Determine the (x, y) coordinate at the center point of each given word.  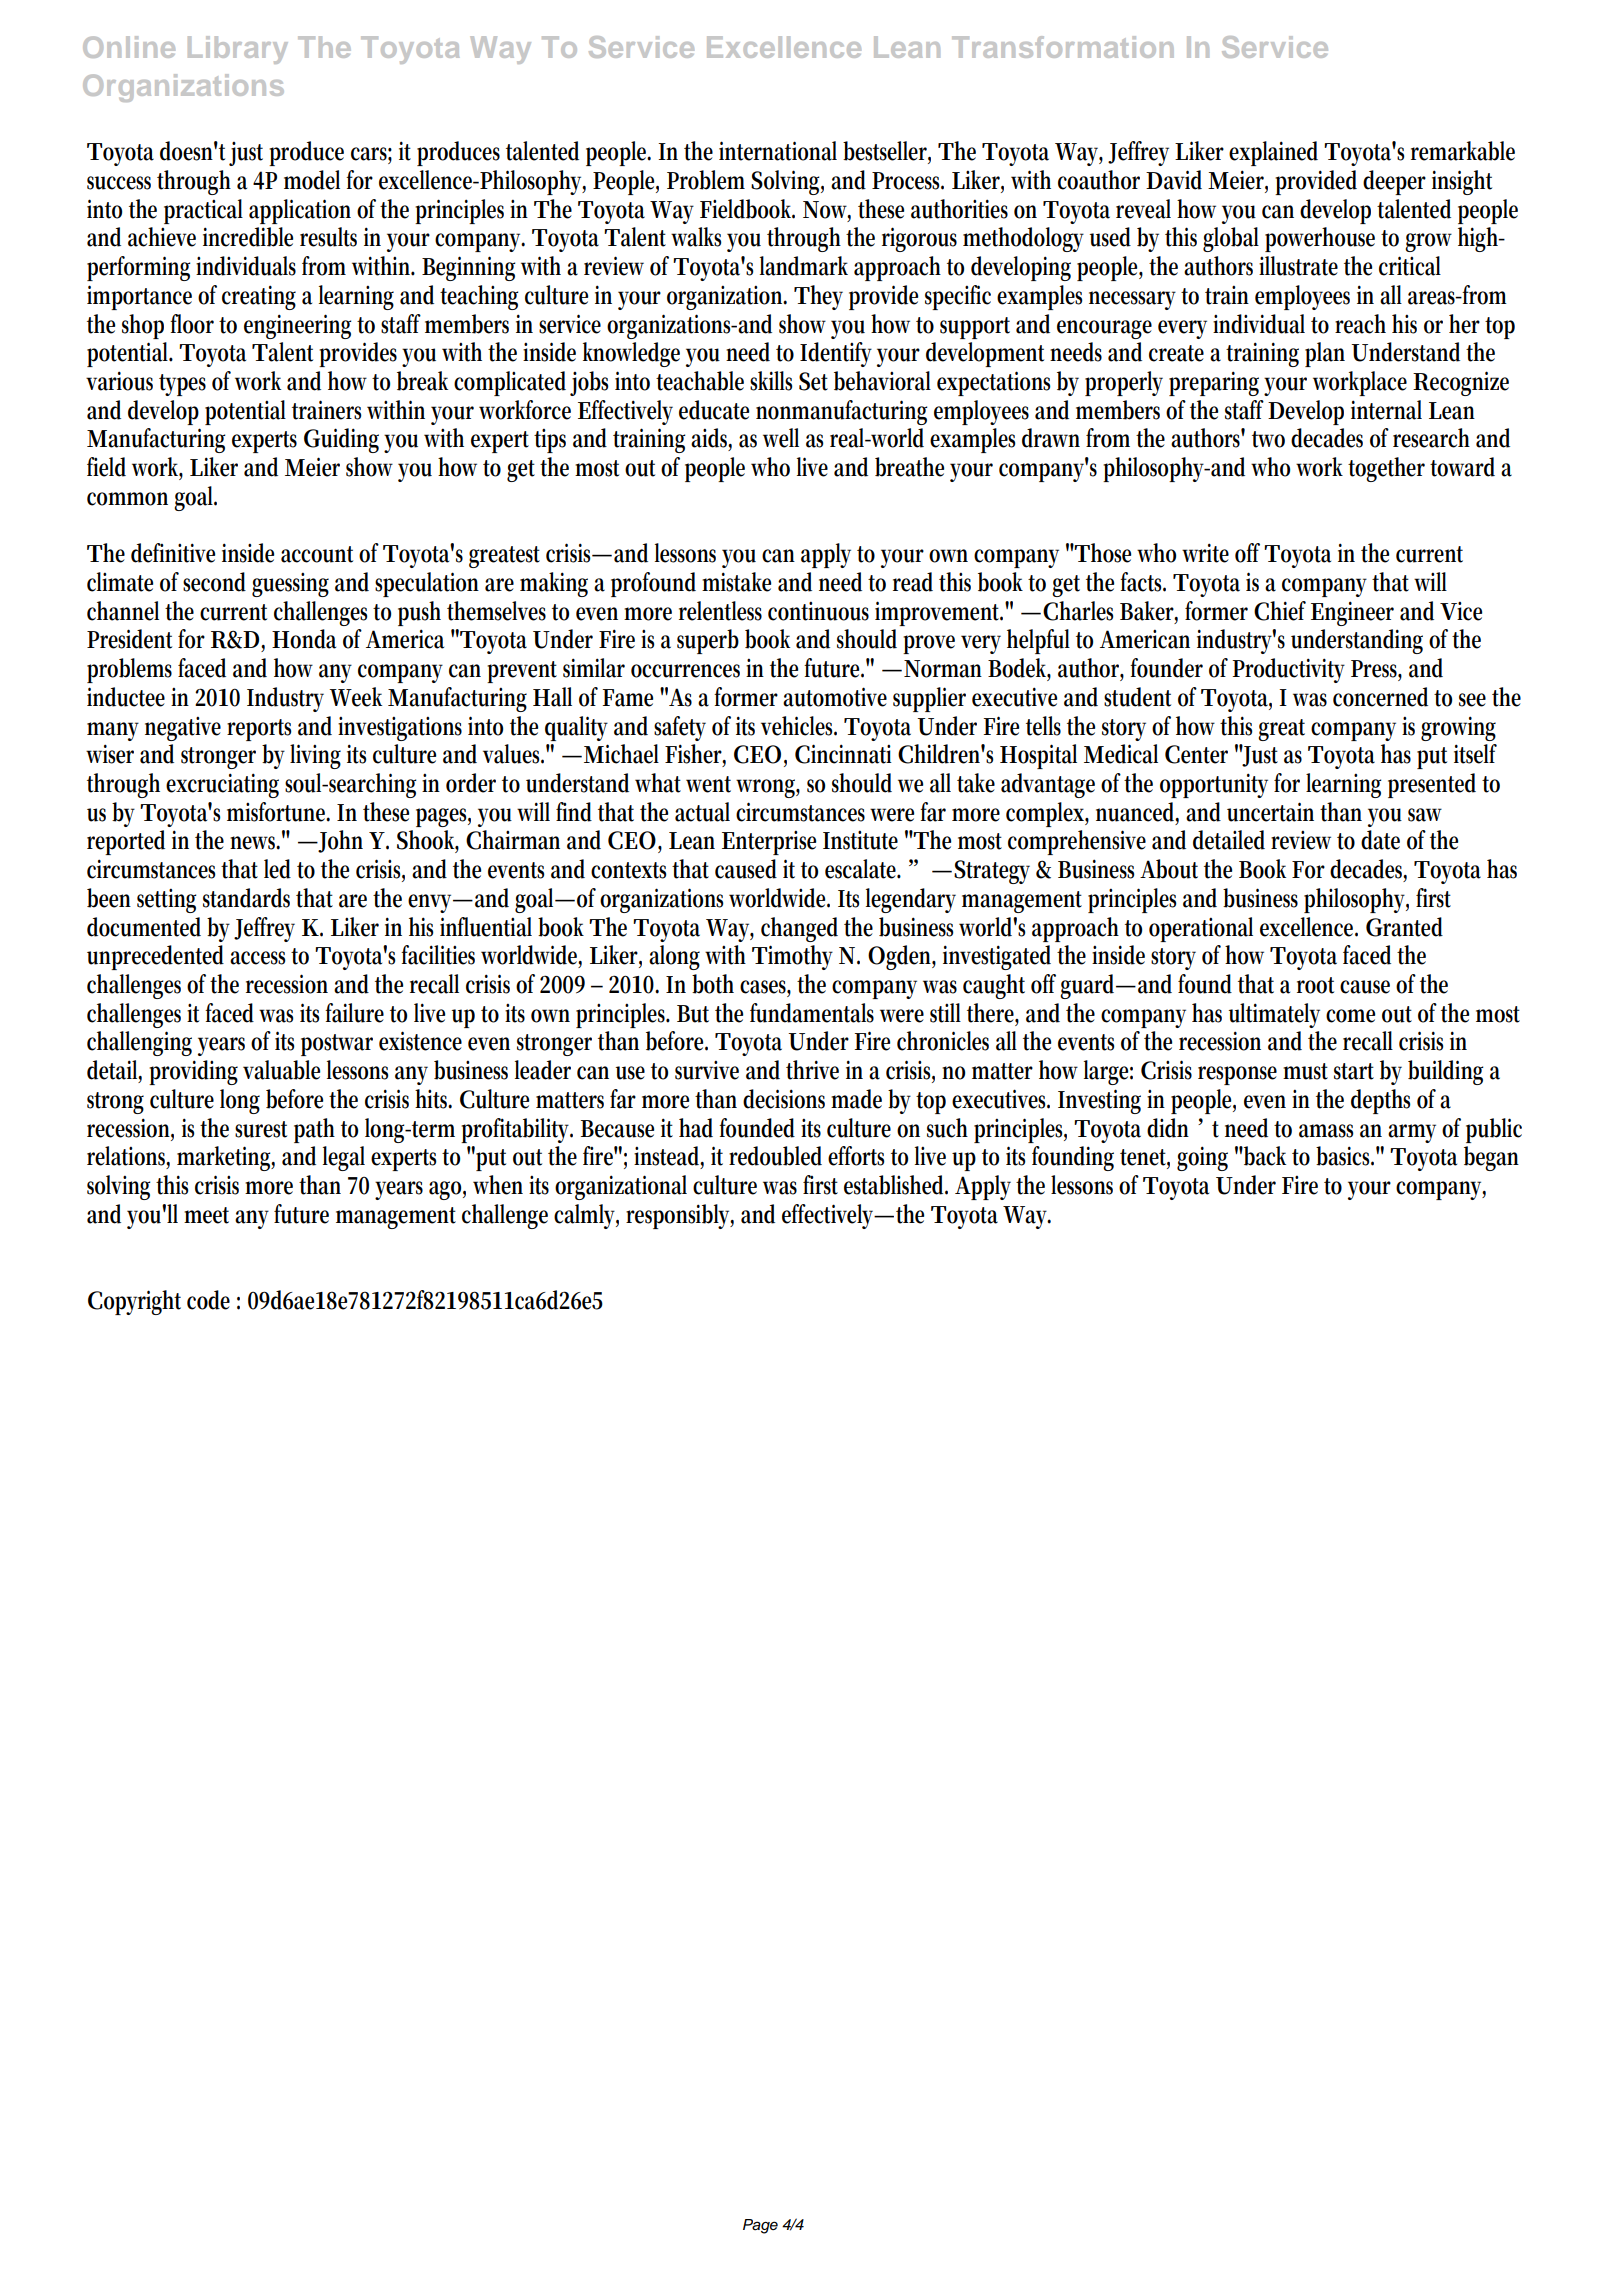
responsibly (680, 1216)
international (778, 151)
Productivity (1288, 670)
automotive (835, 697)
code (208, 1300)
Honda (304, 639)
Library (238, 50)
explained (1273, 153)
